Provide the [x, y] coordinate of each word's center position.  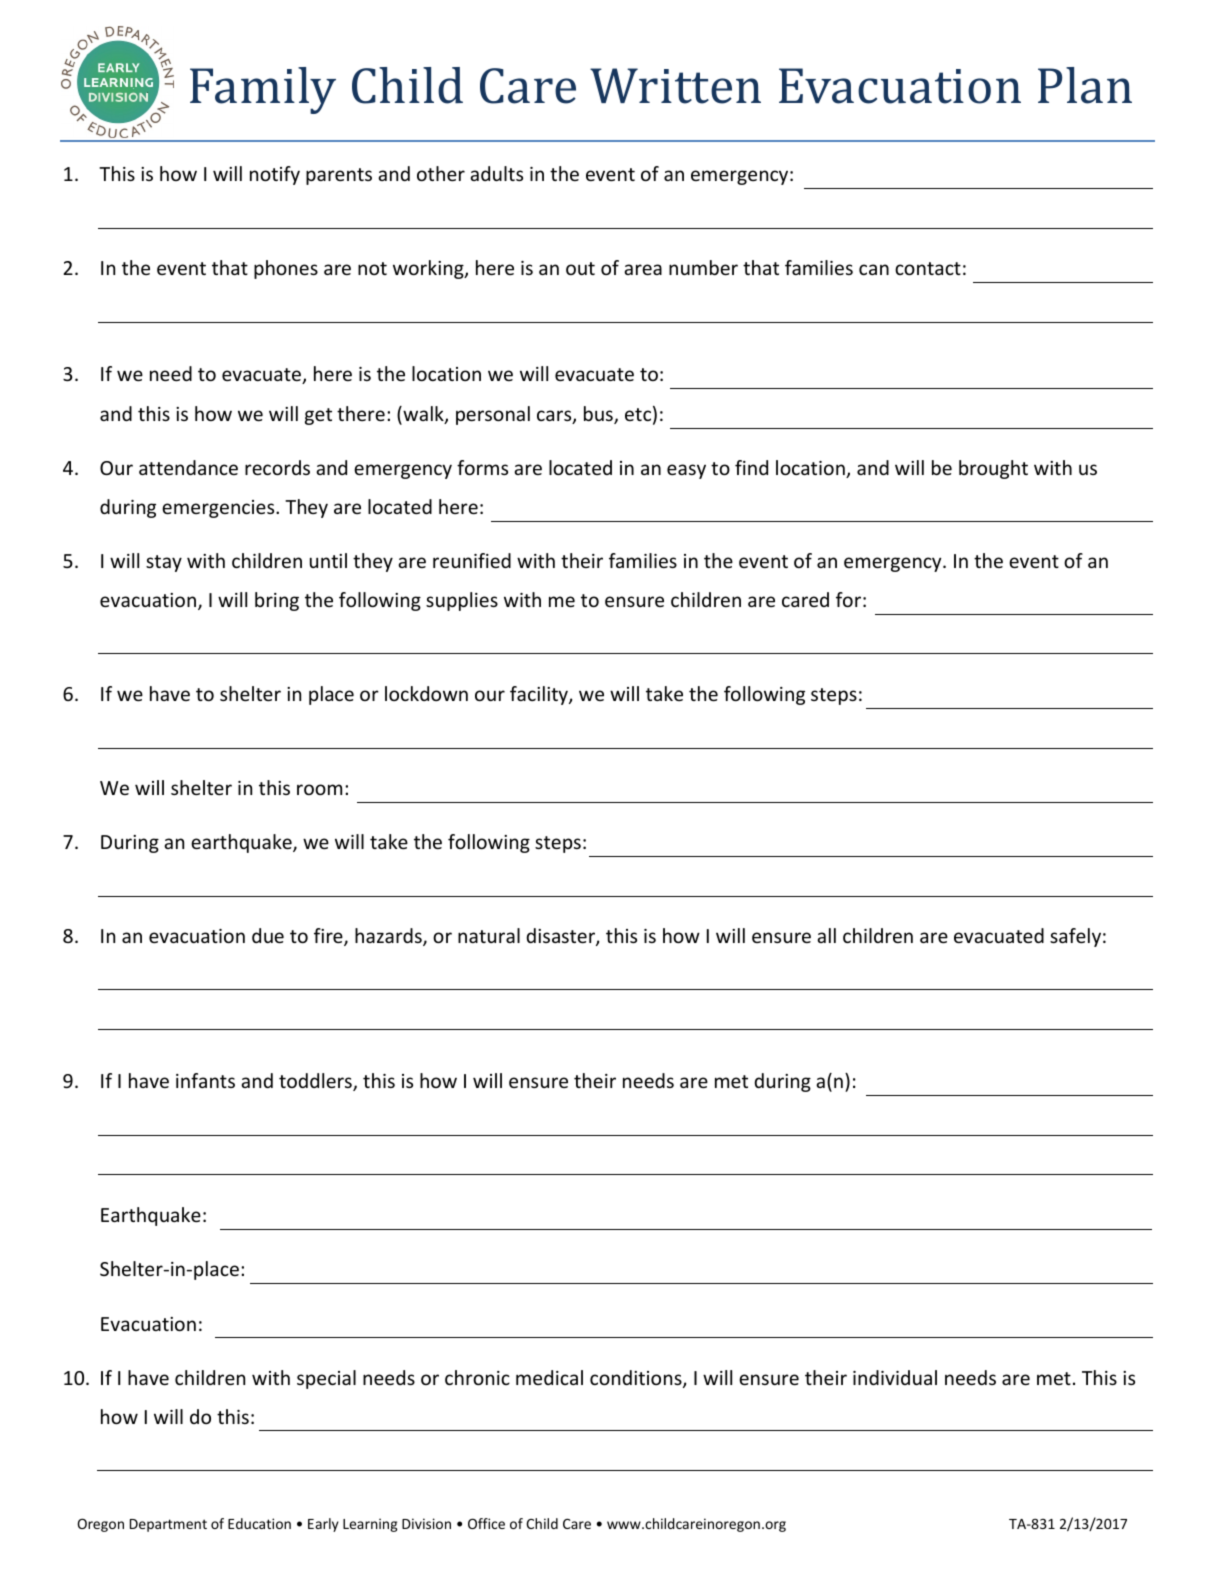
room [319, 789]
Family [263, 90]
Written [675, 86]
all [826, 935]
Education [259, 1523]
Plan [1085, 85]
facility [540, 695]
